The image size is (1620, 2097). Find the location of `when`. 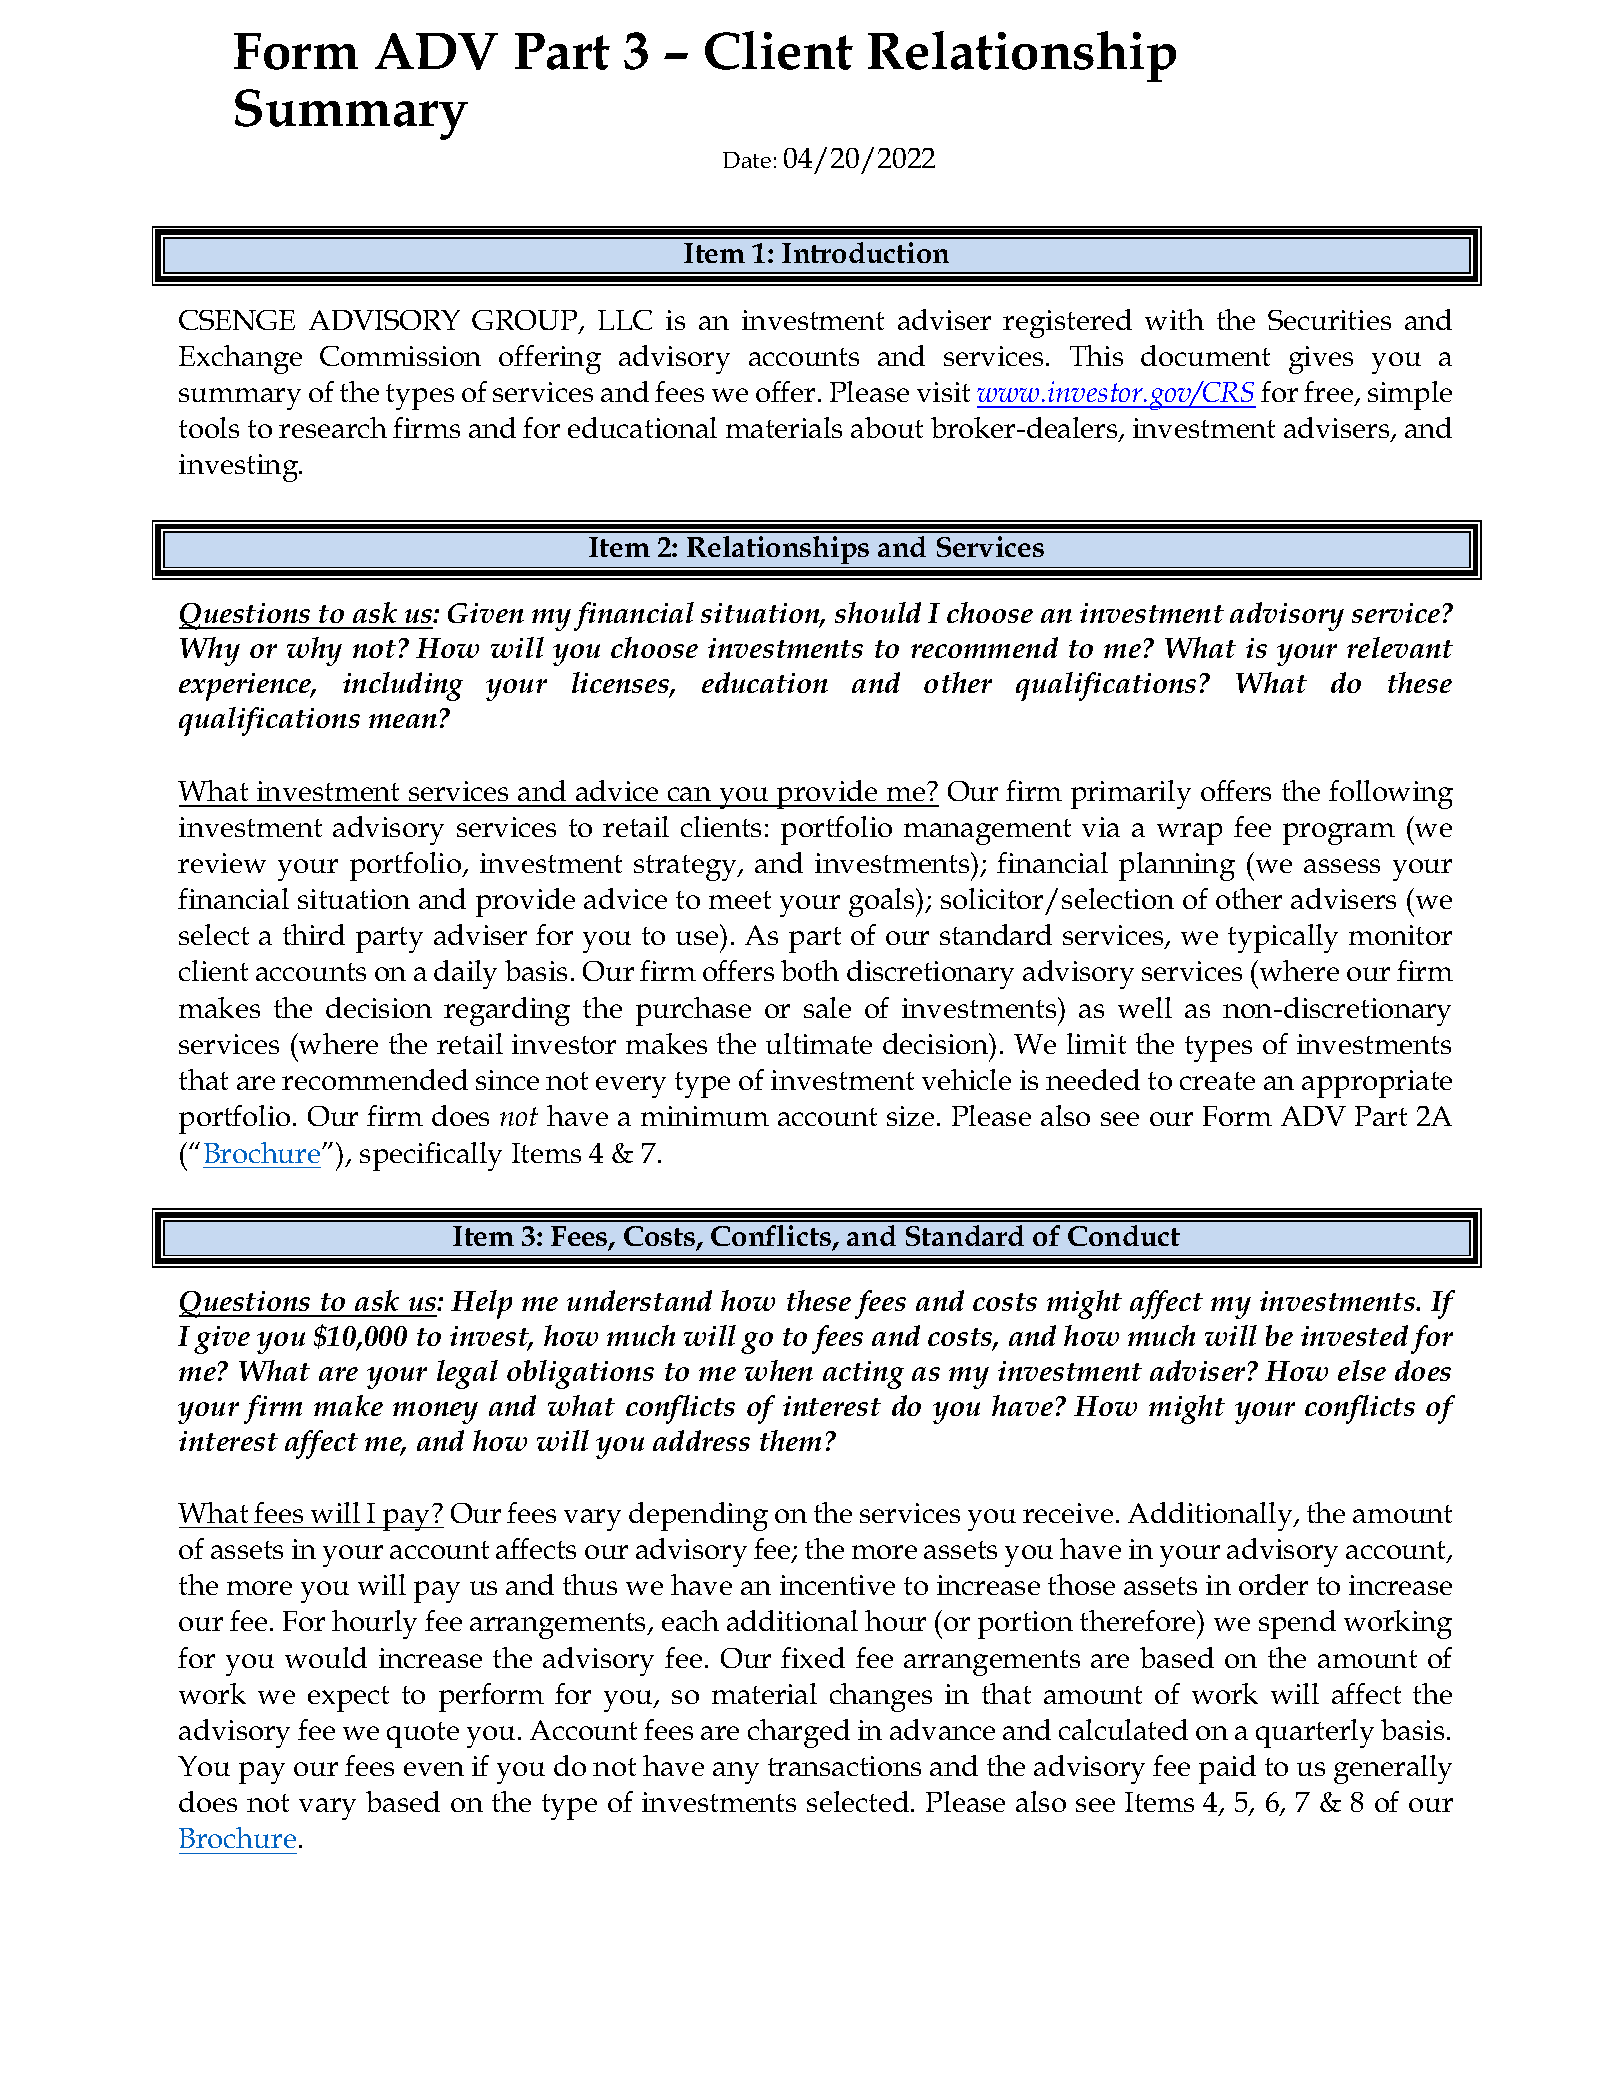

when is located at coordinates (779, 1370).
